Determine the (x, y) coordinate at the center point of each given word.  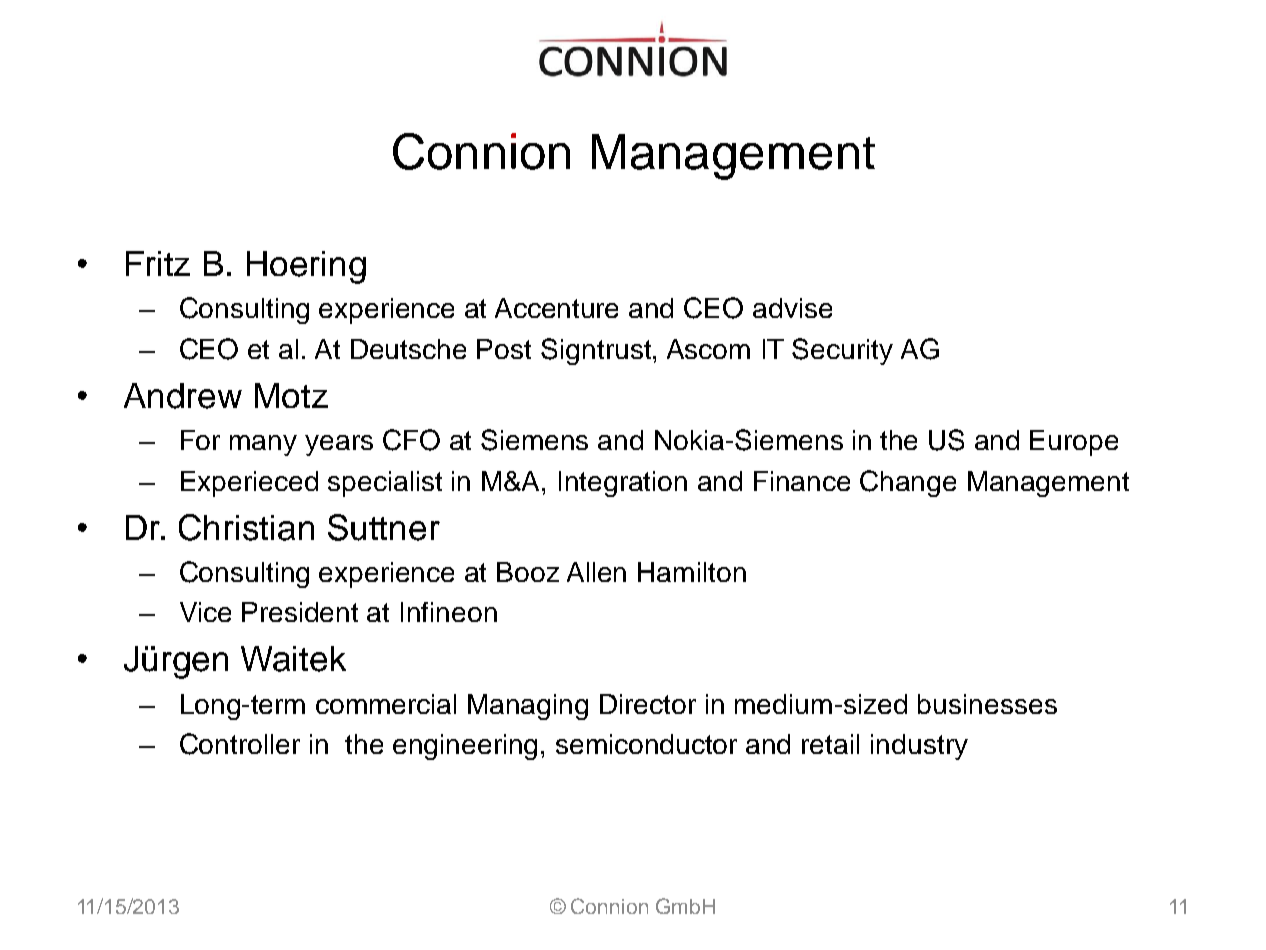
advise (792, 308)
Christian (246, 527)
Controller (240, 744)
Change (908, 483)
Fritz (158, 263)
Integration (623, 484)
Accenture (556, 308)
